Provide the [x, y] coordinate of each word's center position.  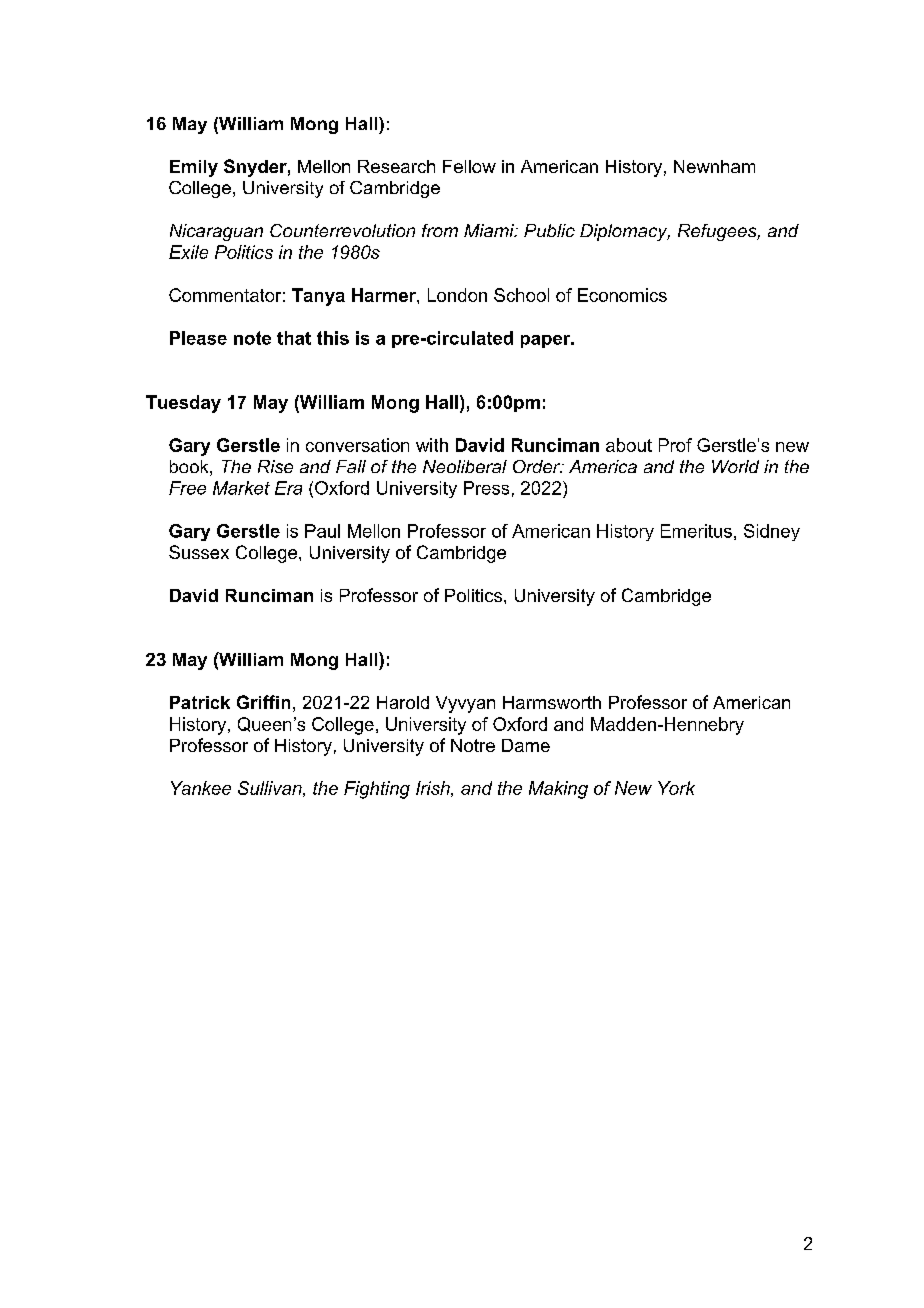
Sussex [199, 552]
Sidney [772, 532]
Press [486, 488]
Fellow [469, 166]
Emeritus [696, 531]
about [629, 445]
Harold [403, 702]
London [457, 295]
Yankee [201, 788]
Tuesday [183, 404]
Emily [194, 168]
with [432, 445]
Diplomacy [625, 232]
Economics [622, 295]
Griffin [263, 702]
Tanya [318, 297]
